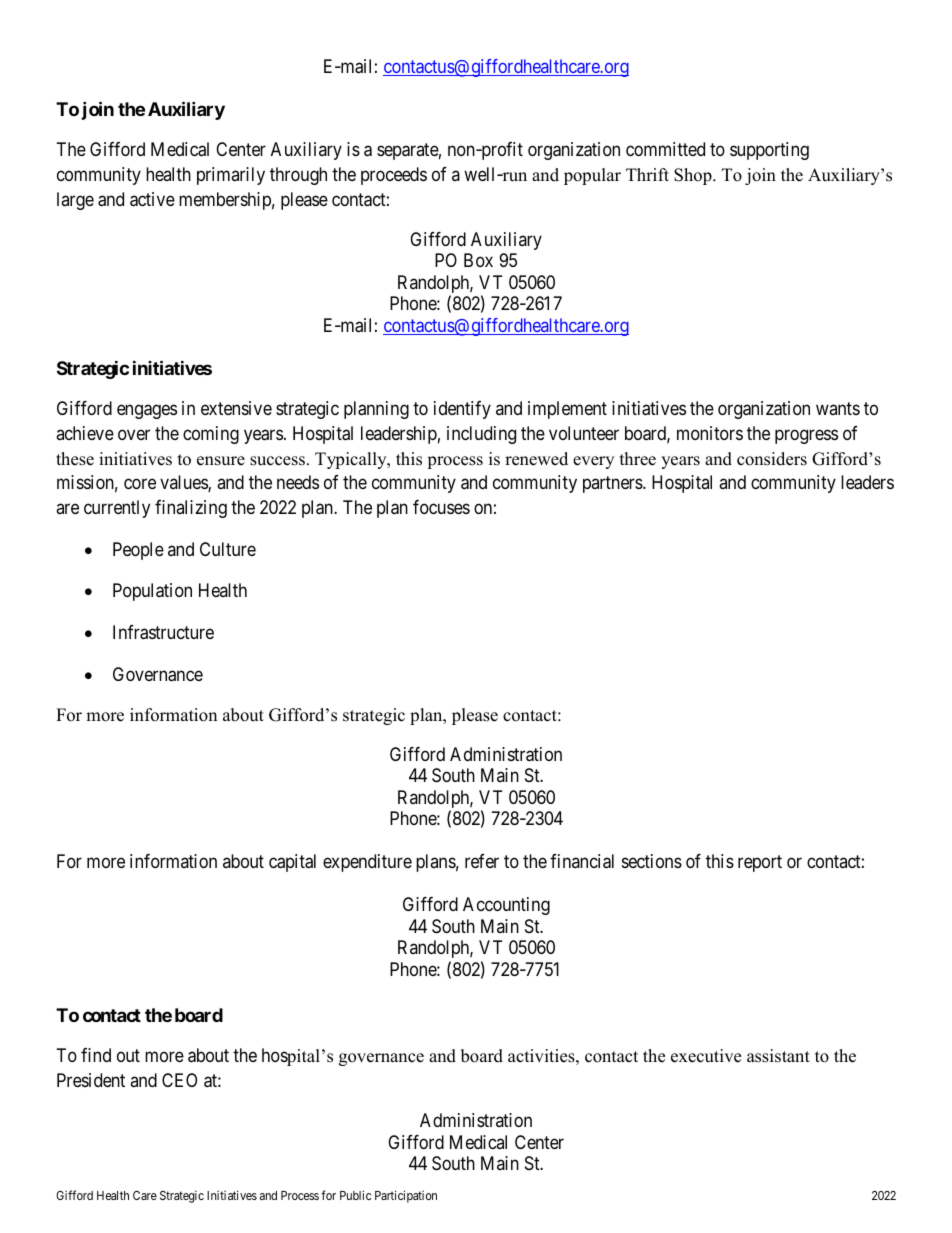 This screenshot has width=952, height=1233. What do you see at coordinates (769, 151) in the screenshot?
I see `supporting` at bounding box center [769, 151].
